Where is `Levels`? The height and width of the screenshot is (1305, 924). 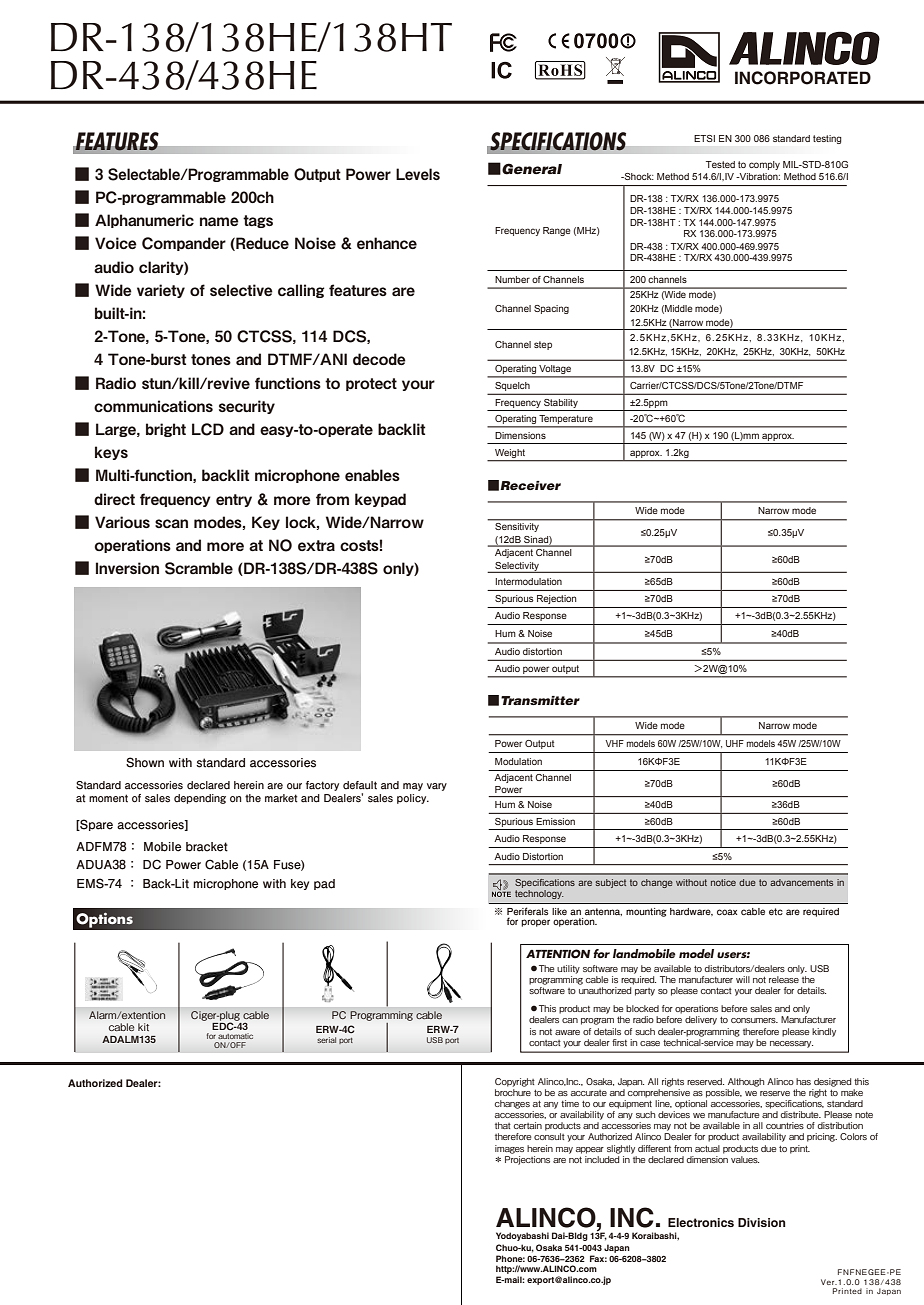 Levels is located at coordinates (418, 174).
